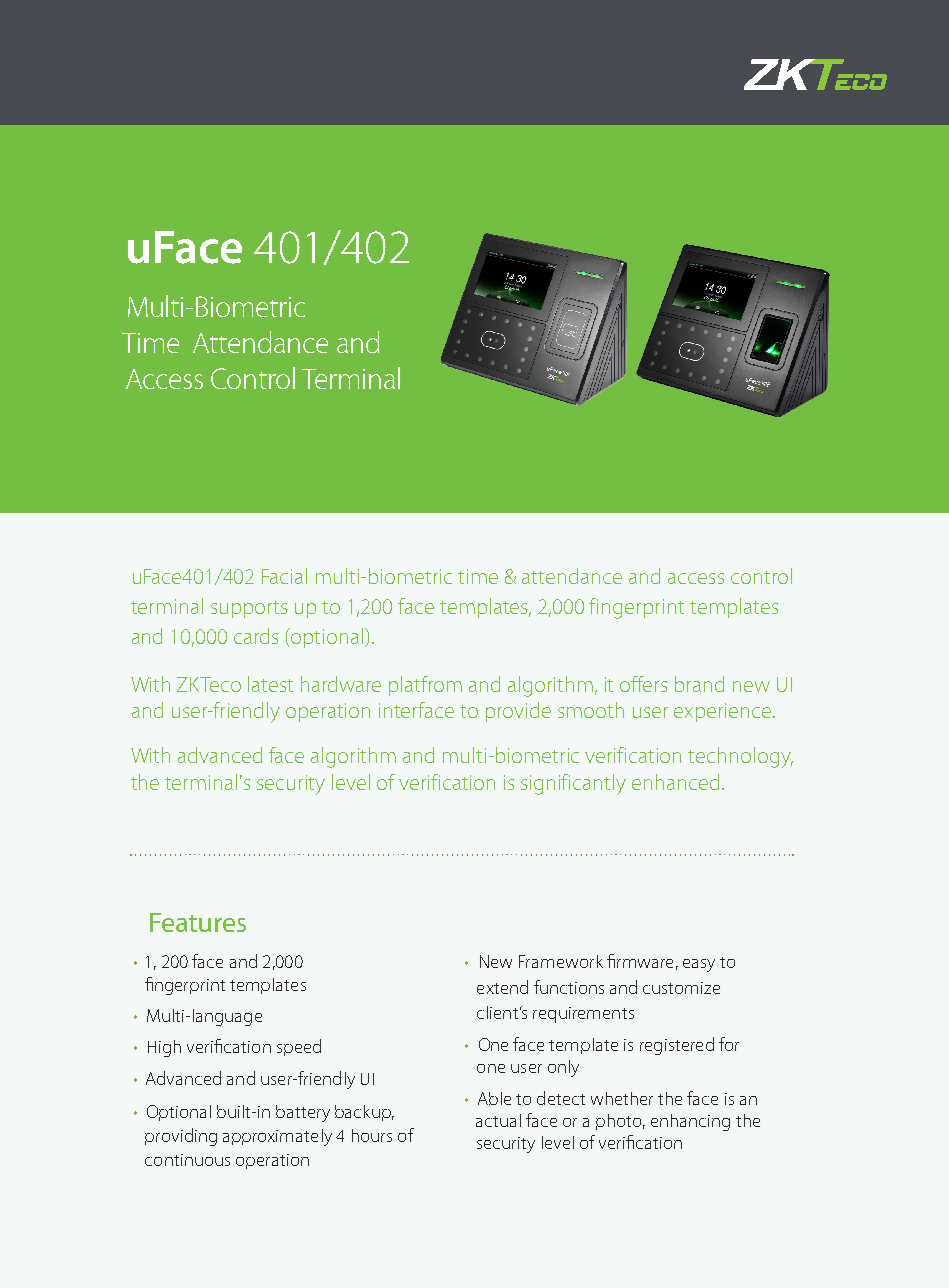 The image size is (949, 1288). I want to click on provide, so click(518, 712).
